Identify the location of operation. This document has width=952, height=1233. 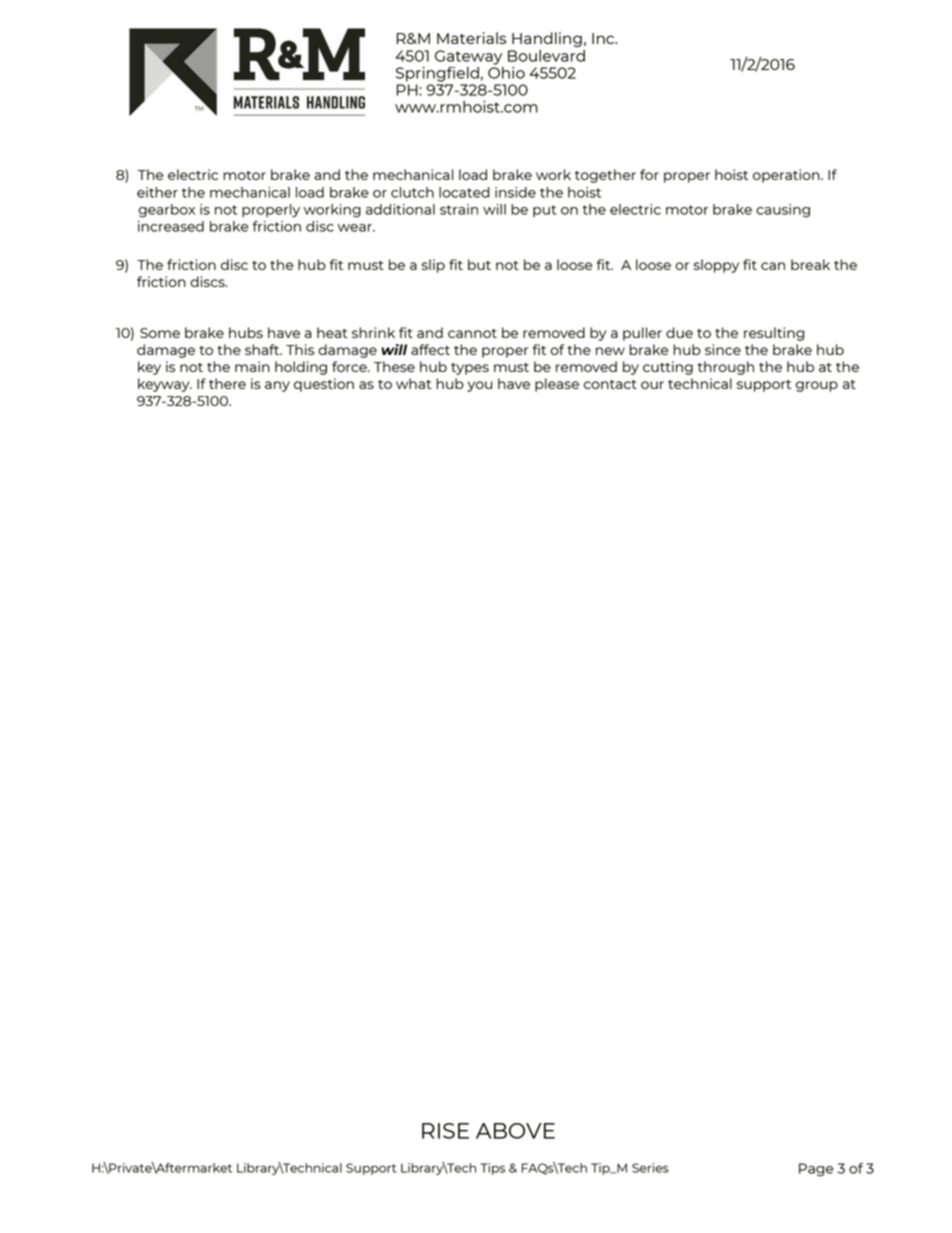
(787, 176).
